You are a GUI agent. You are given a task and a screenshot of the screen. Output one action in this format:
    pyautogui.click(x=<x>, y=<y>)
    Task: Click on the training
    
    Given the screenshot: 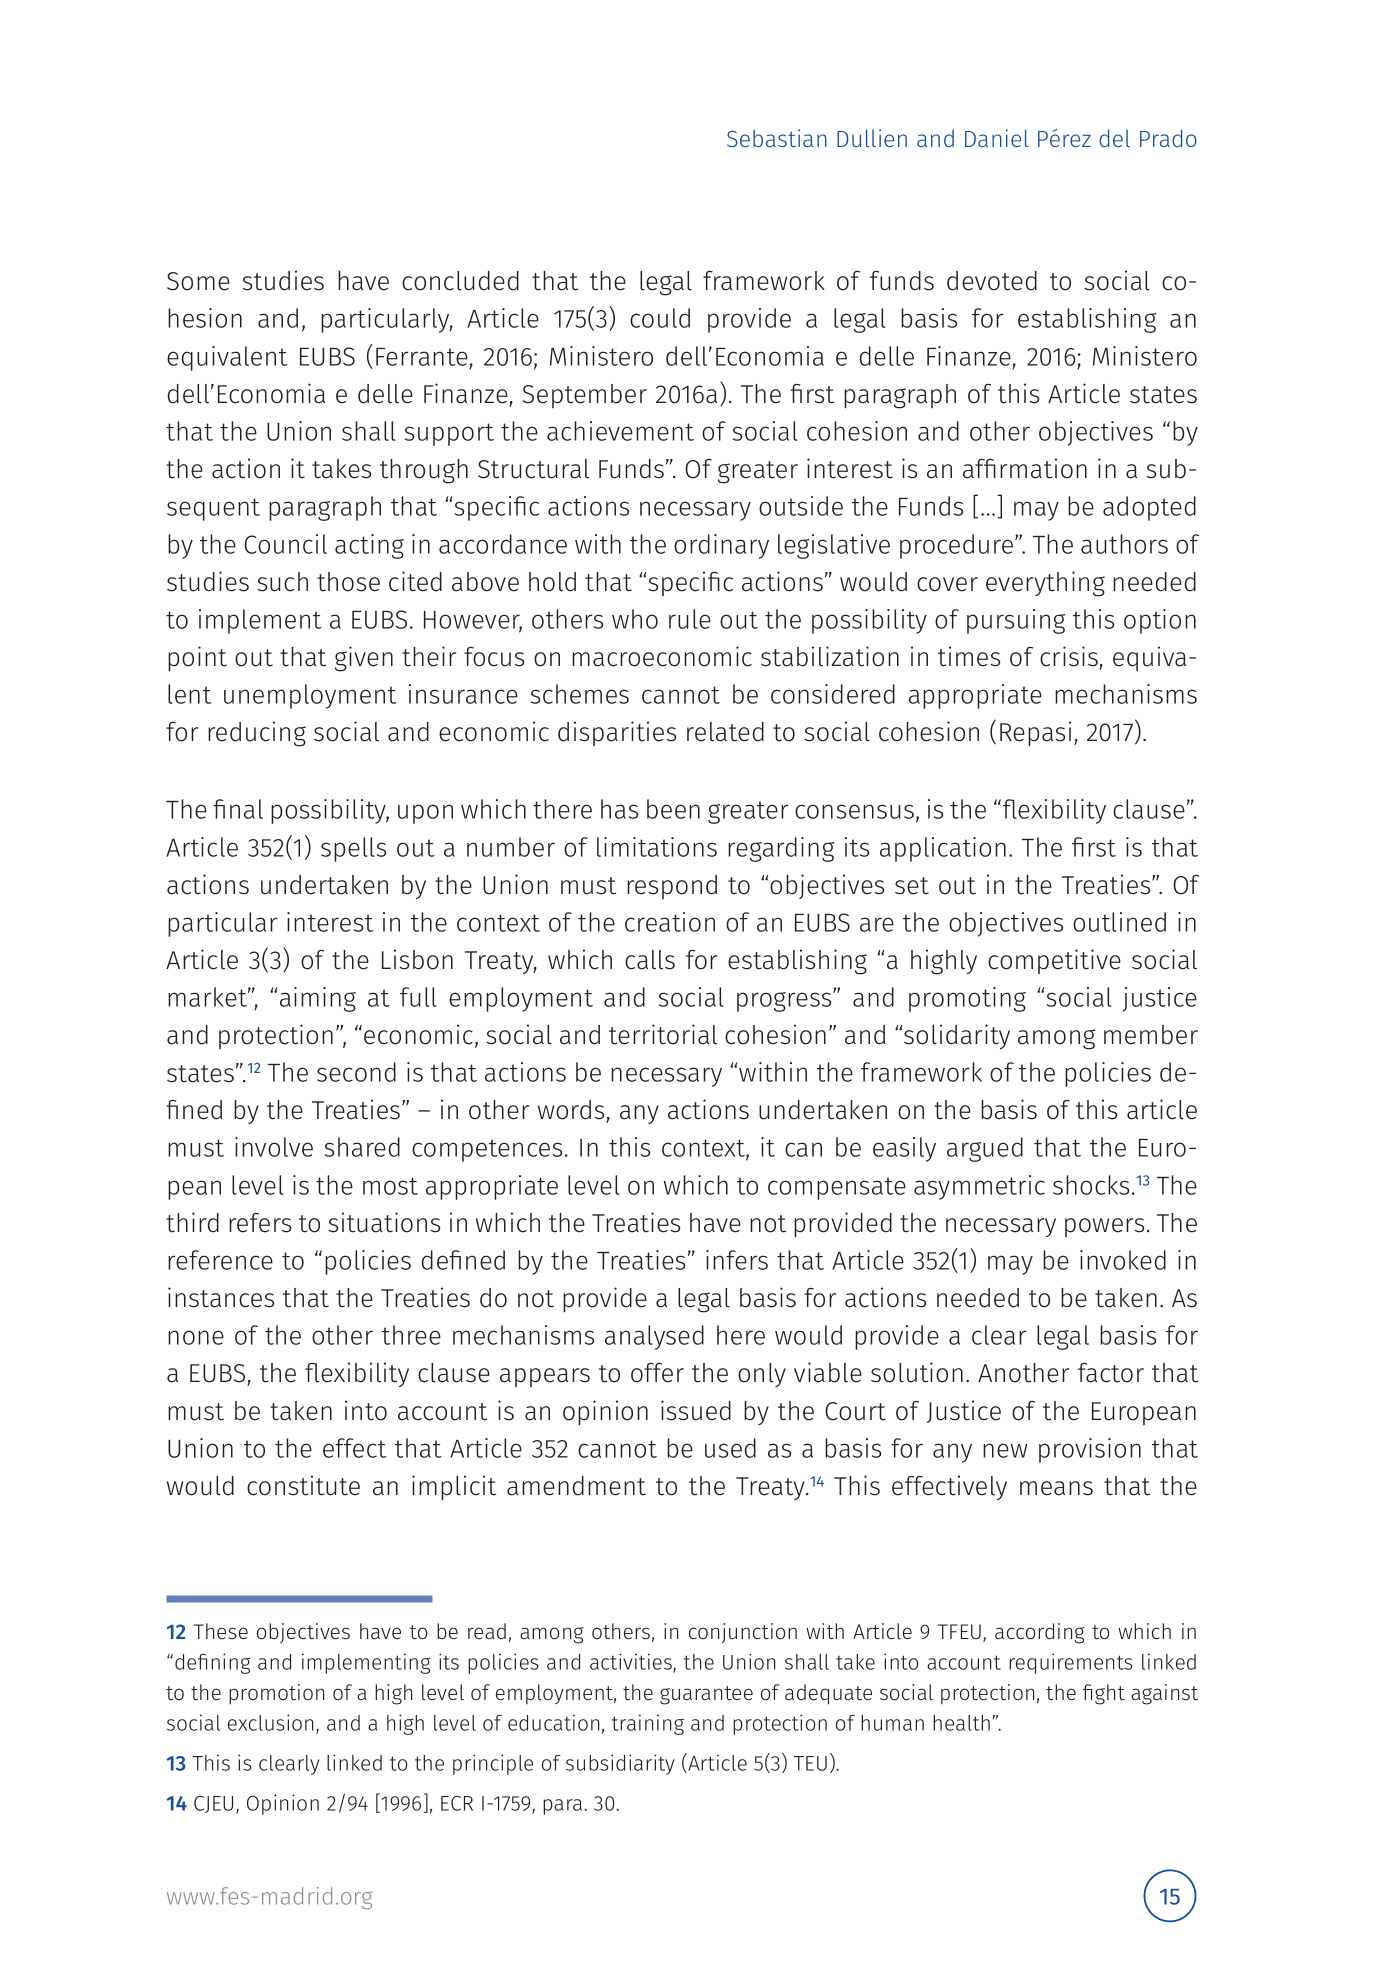 What is the action you would take?
    pyautogui.click(x=648, y=1724)
